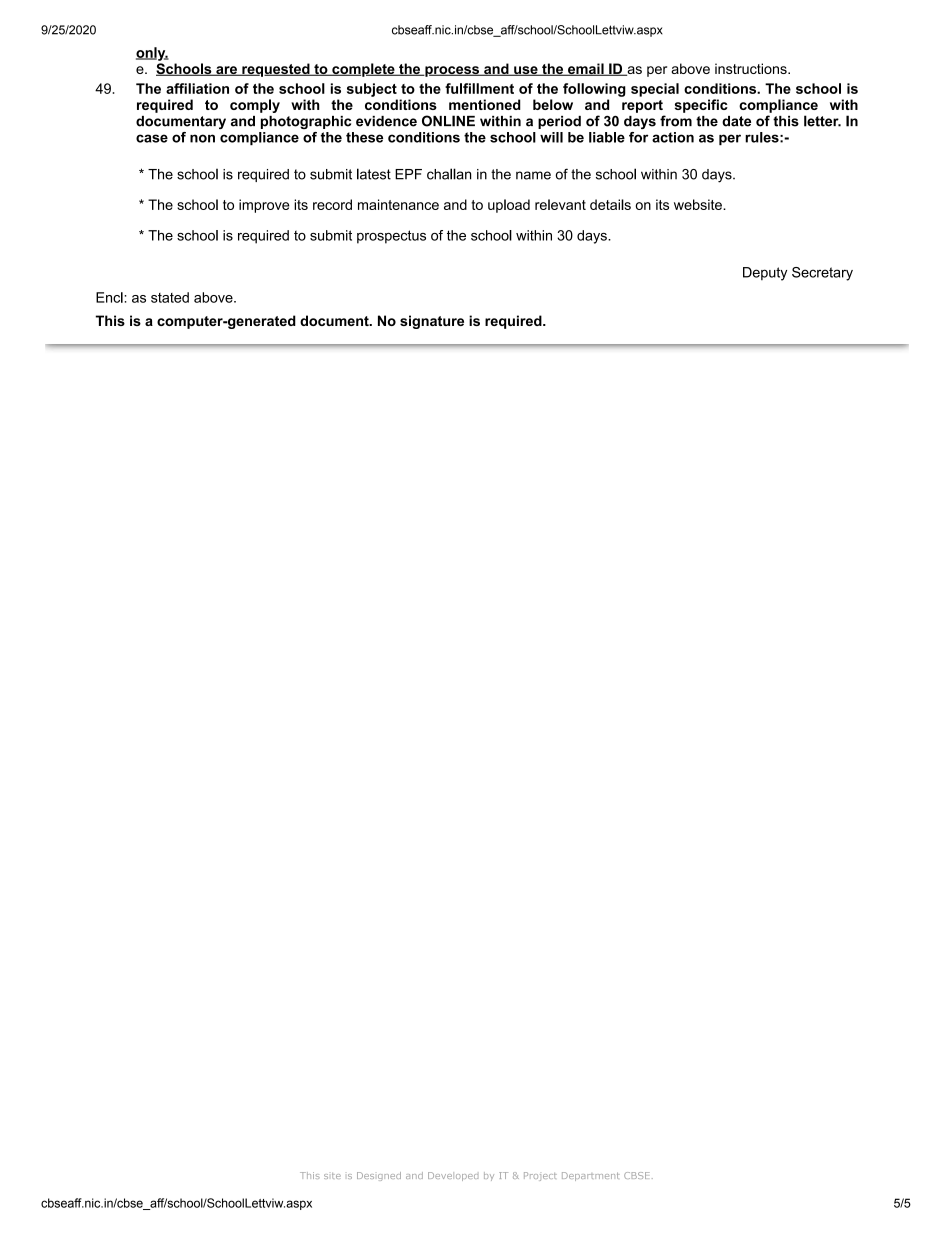  Describe the element at coordinates (736, 121) in the screenshot. I see `date` at that location.
